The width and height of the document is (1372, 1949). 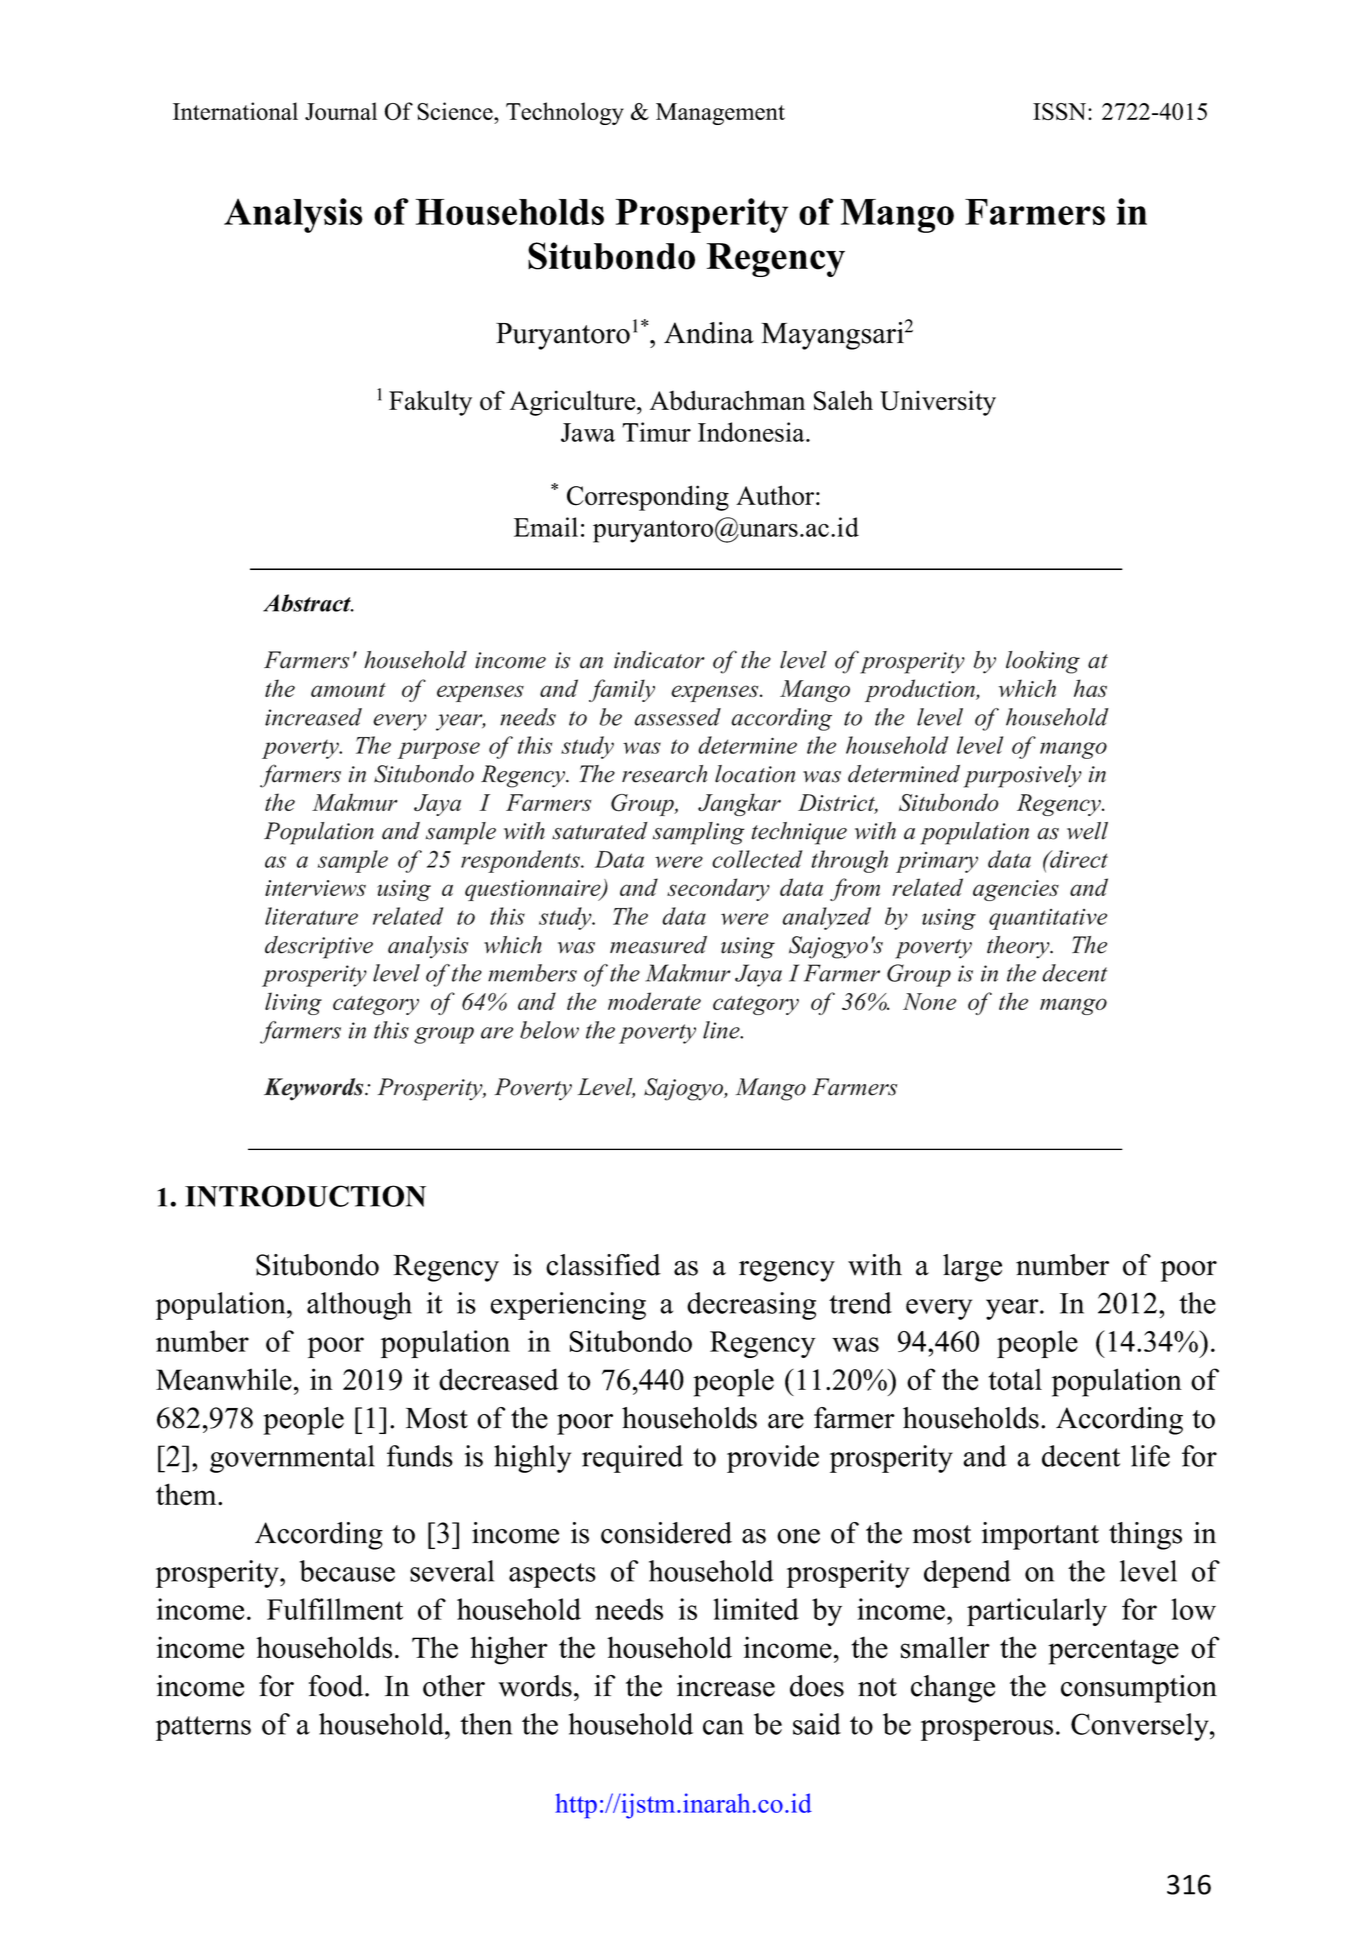 What do you see at coordinates (648, 498) in the document?
I see `Corresponding` at bounding box center [648, 498].
